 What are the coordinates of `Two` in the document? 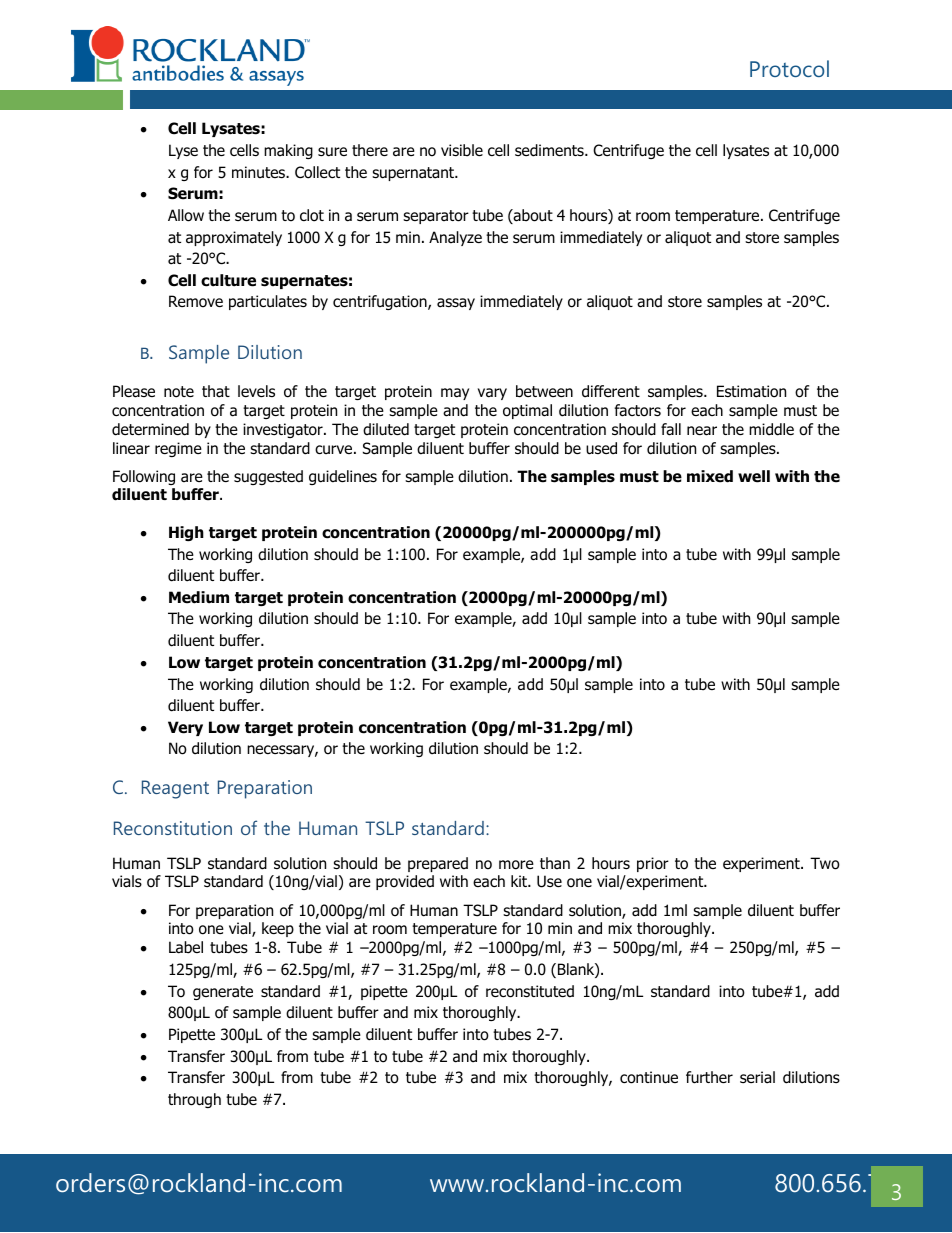 It's located at (825, 863).
